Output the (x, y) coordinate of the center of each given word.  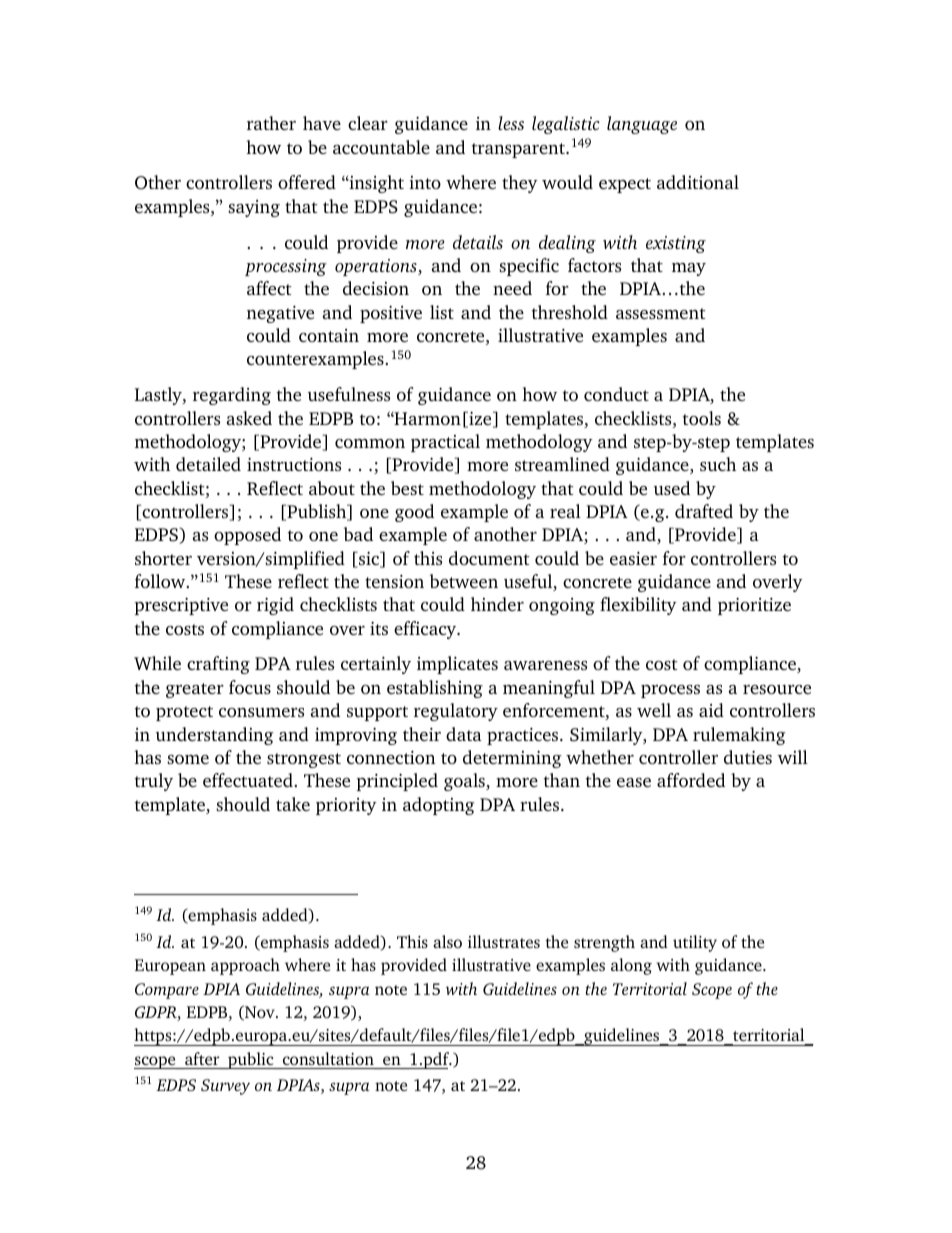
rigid (275, 606)
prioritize (754, 606)
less (511, 123)
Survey (225, 1087)
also (447, 941)
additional (698, 182)
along (631, 966)
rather (271, 123)
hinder (497, 604)
